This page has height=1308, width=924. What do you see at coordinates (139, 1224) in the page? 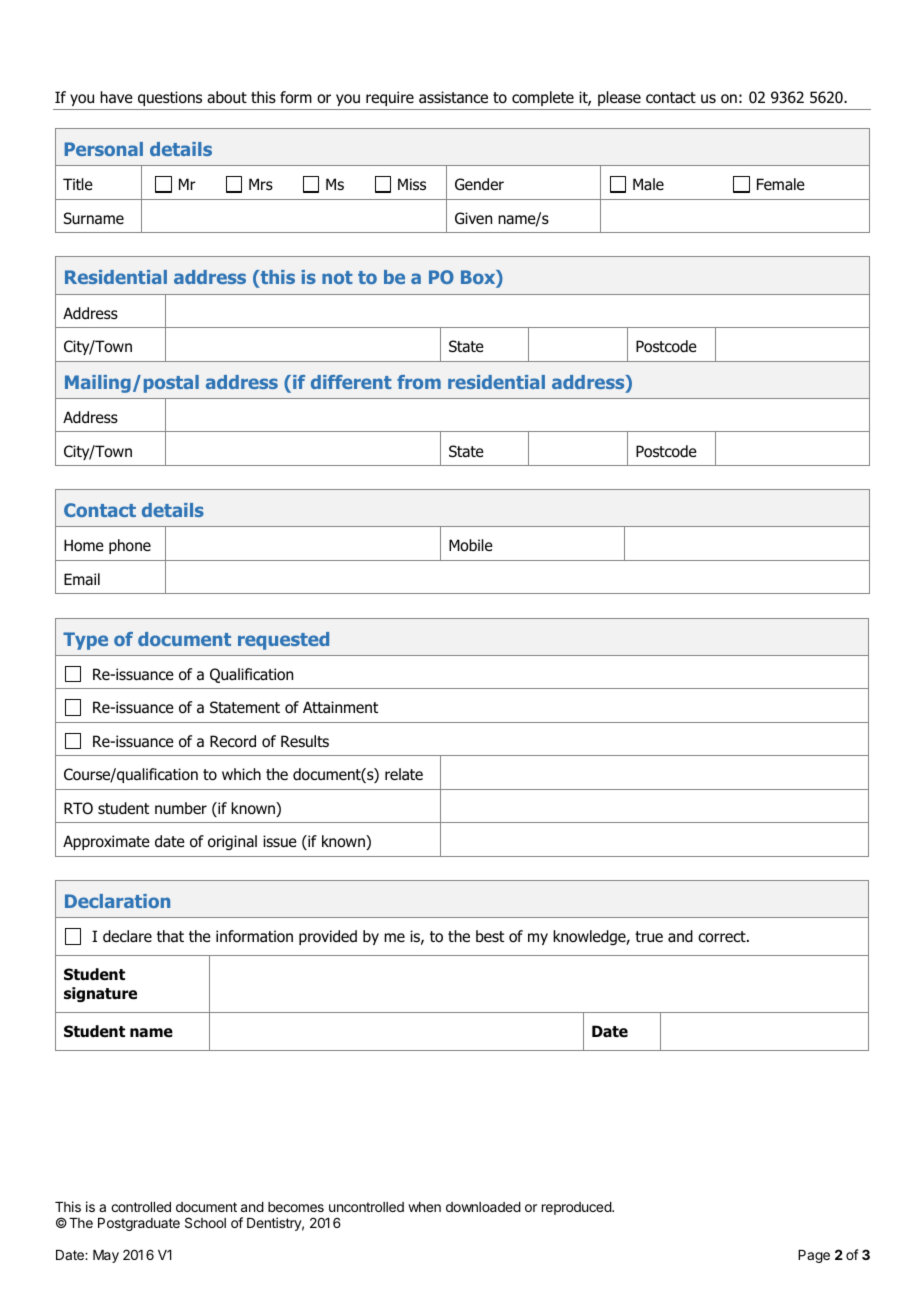
I see `Postgraduate` at bounding box center [139, 1224].
